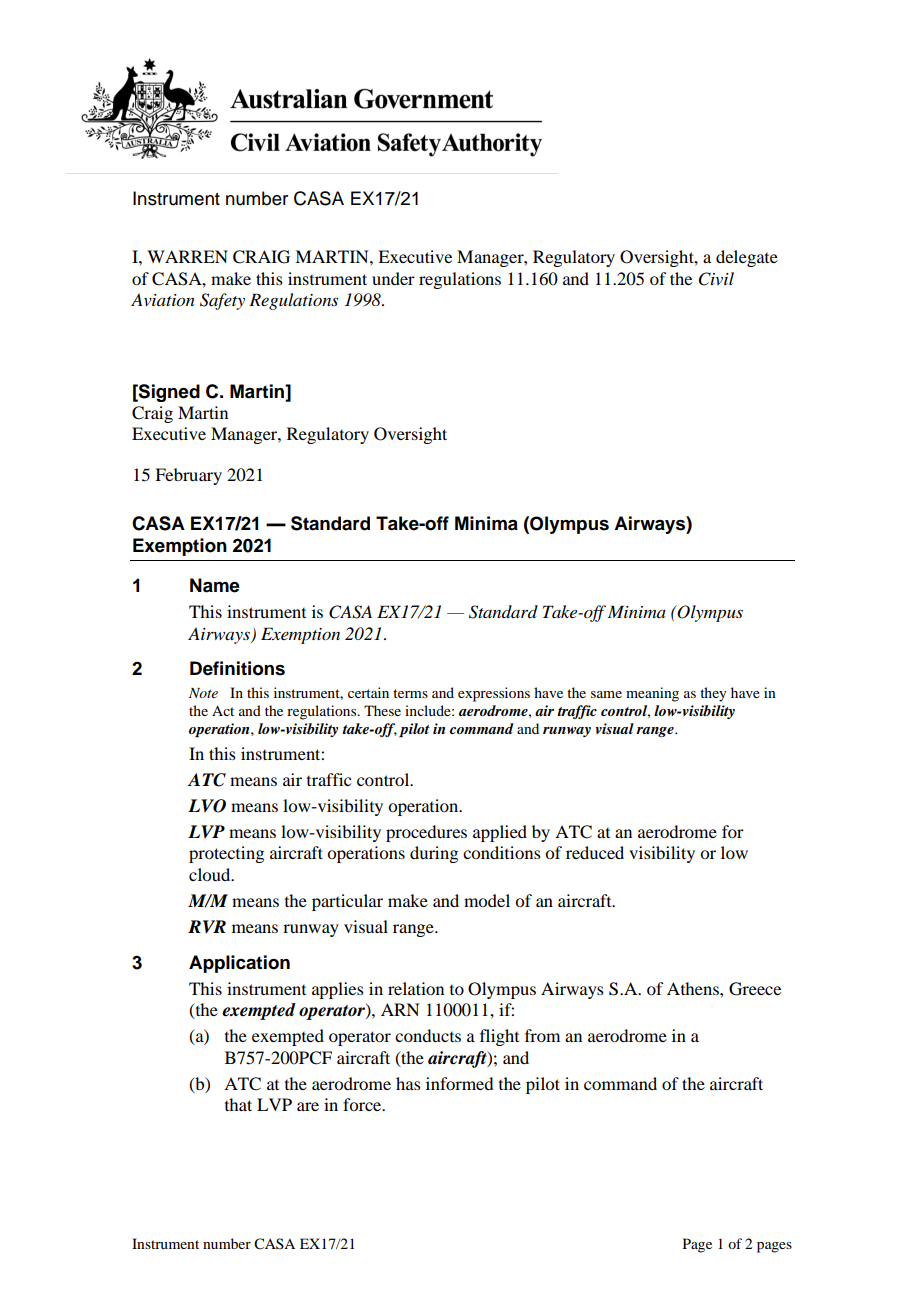 This screenshot has height=1308, width=924. What do you see at coordinates (393, 278) in the screenshot?
I see `under` at bounding box center [393, 278].
